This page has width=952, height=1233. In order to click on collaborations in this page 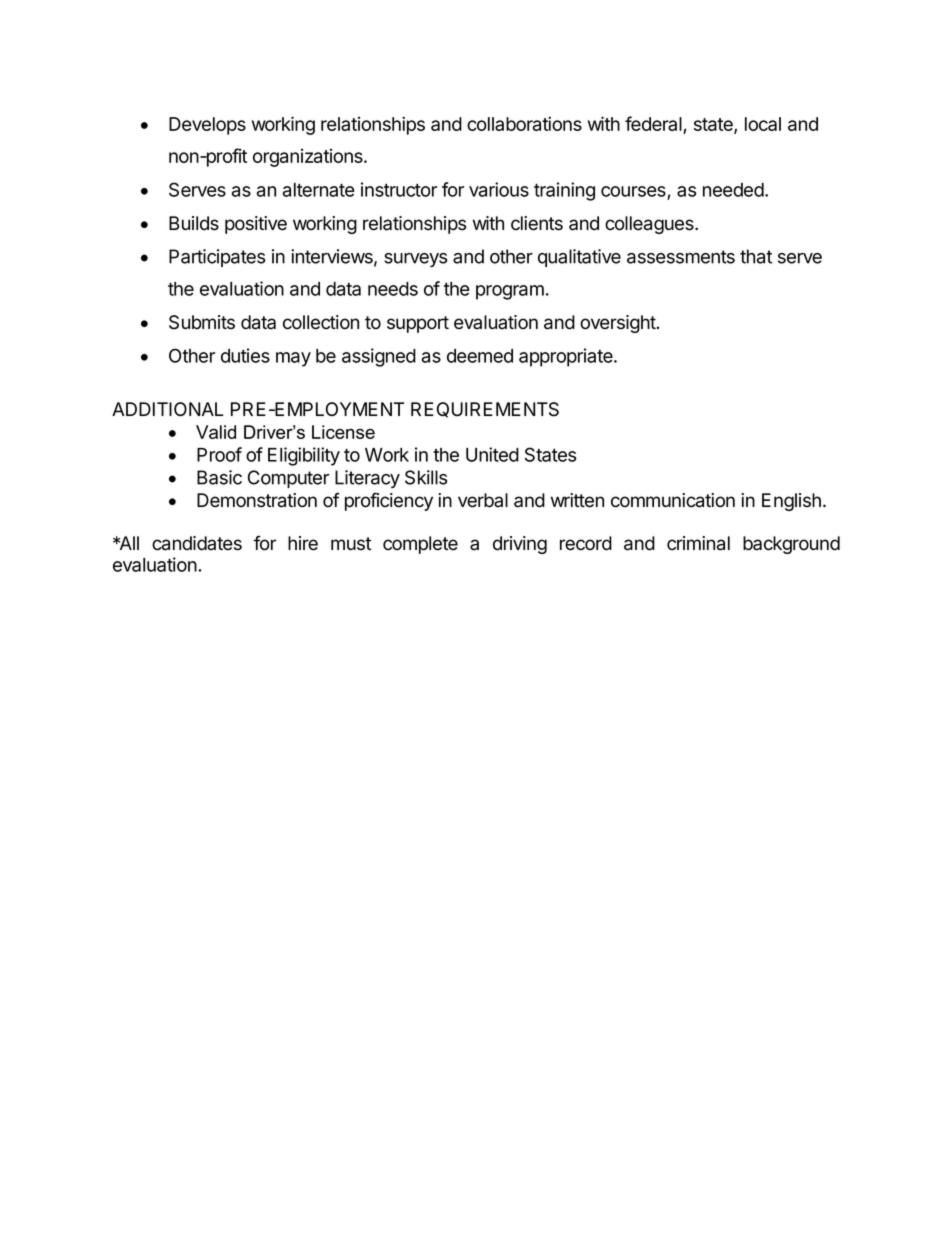, I will do `click(524, 123)`.
